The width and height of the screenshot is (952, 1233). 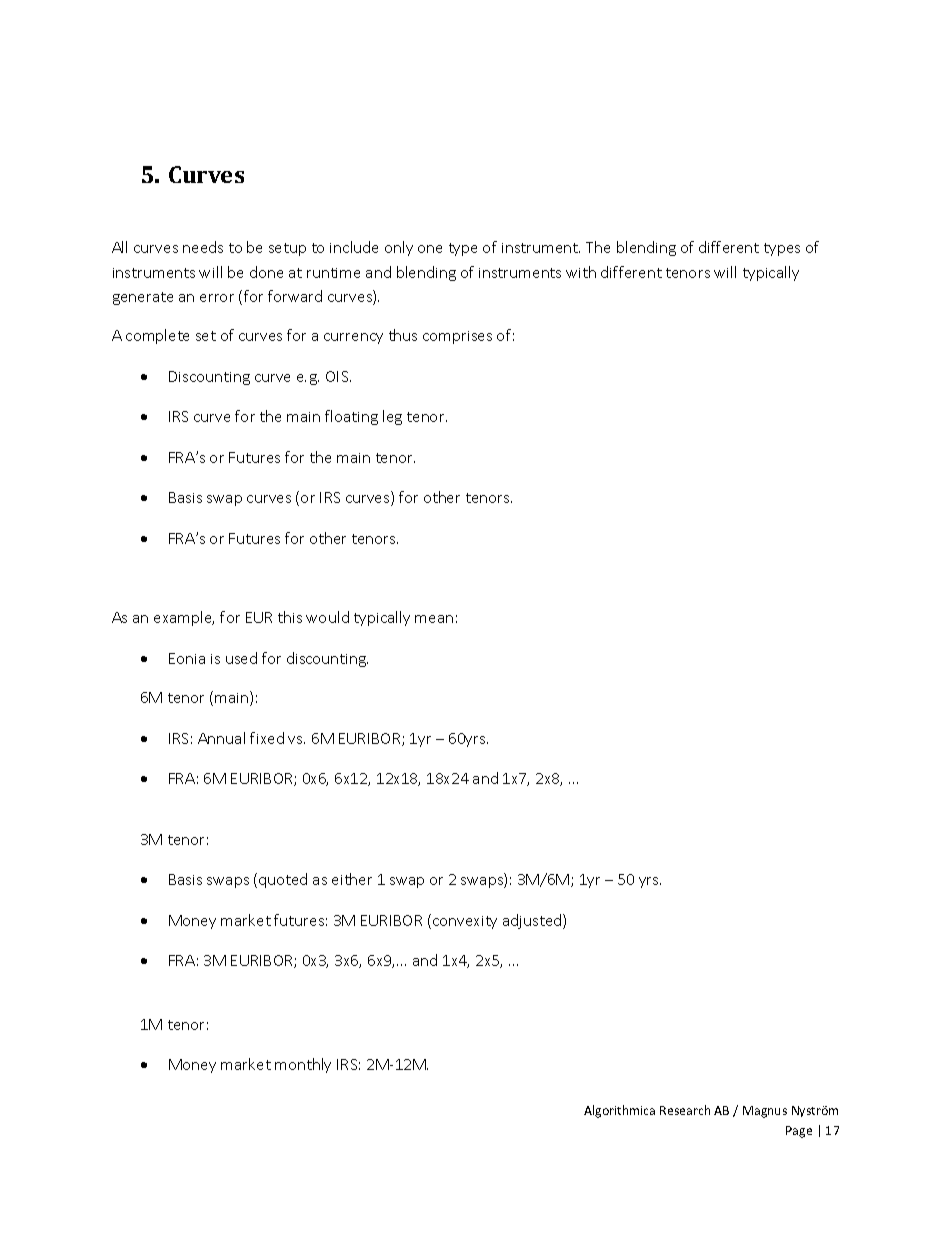 What do you see at coordinates (303, 1065) in the screenshot?
I see `monthly` at bounding box center [303, 1065].
